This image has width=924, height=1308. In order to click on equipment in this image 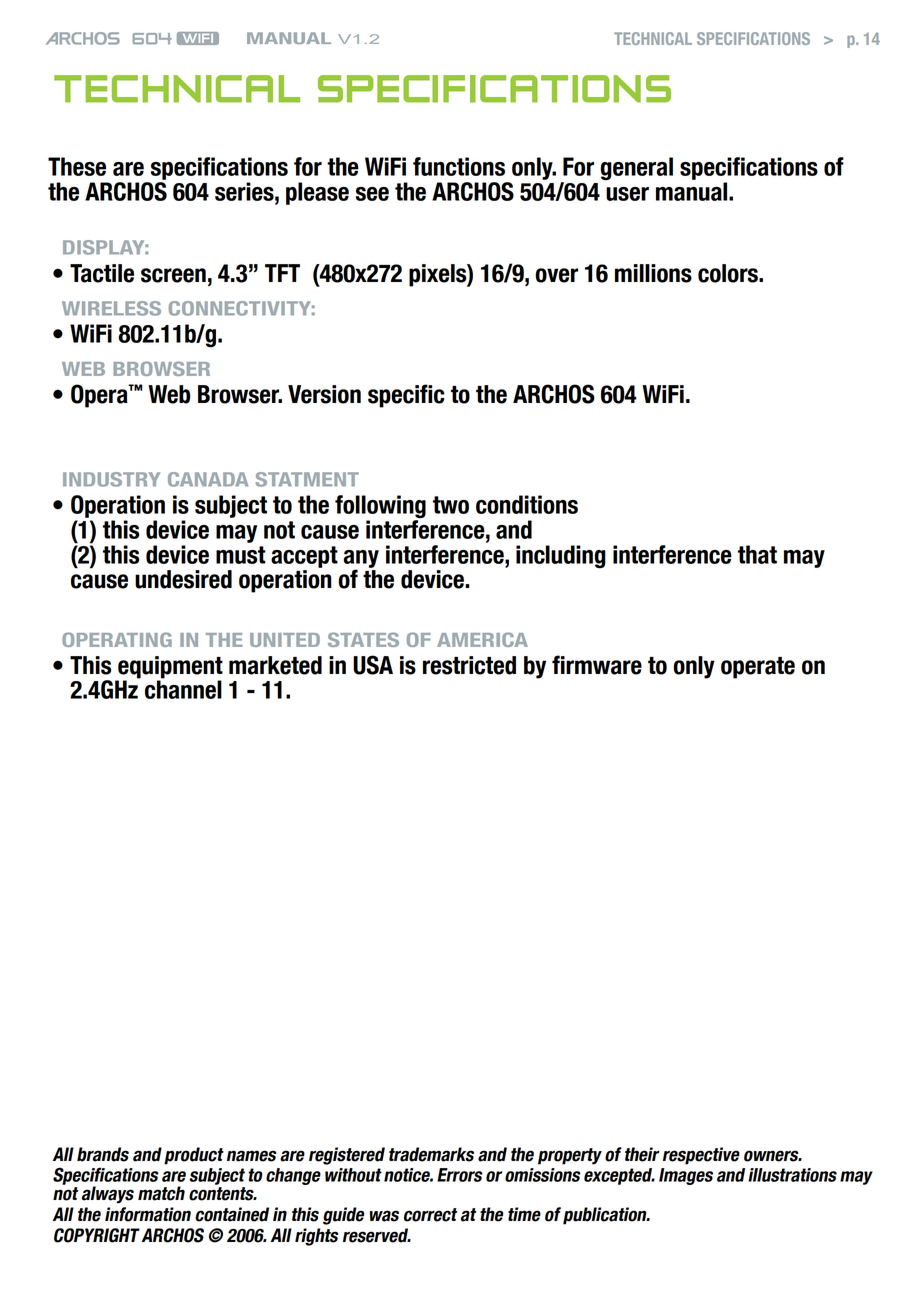, I will do `click(169, 668)`.
